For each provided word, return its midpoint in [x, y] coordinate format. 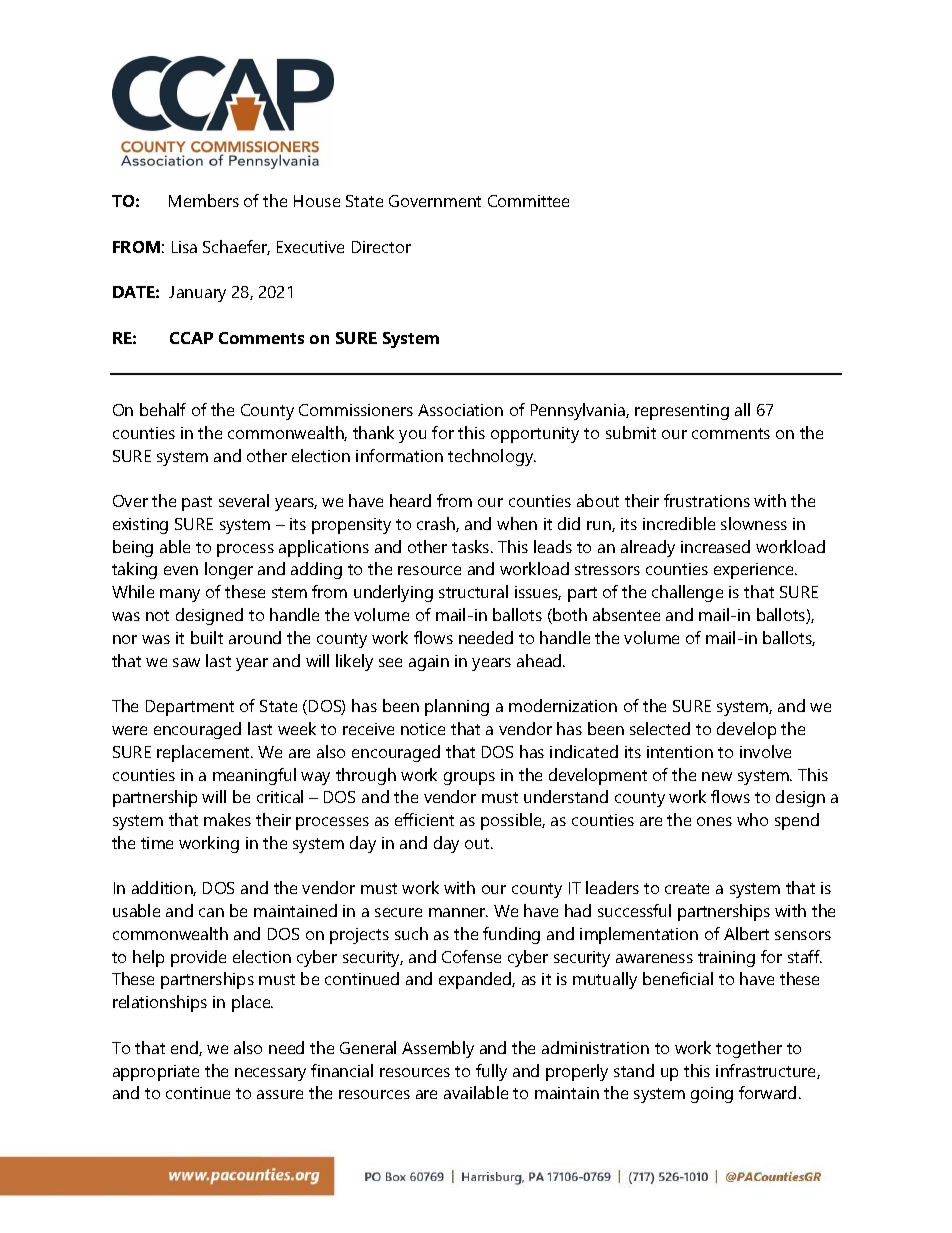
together [749, 1049]
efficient [424, 819]
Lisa [184, 247]
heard [410, 500]
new [717, 776]
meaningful [254, 776]
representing [682, 412]
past [197, 503]
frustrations [707, 500]
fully [491, 1072]
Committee [528, 201]
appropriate [156, 1073]
